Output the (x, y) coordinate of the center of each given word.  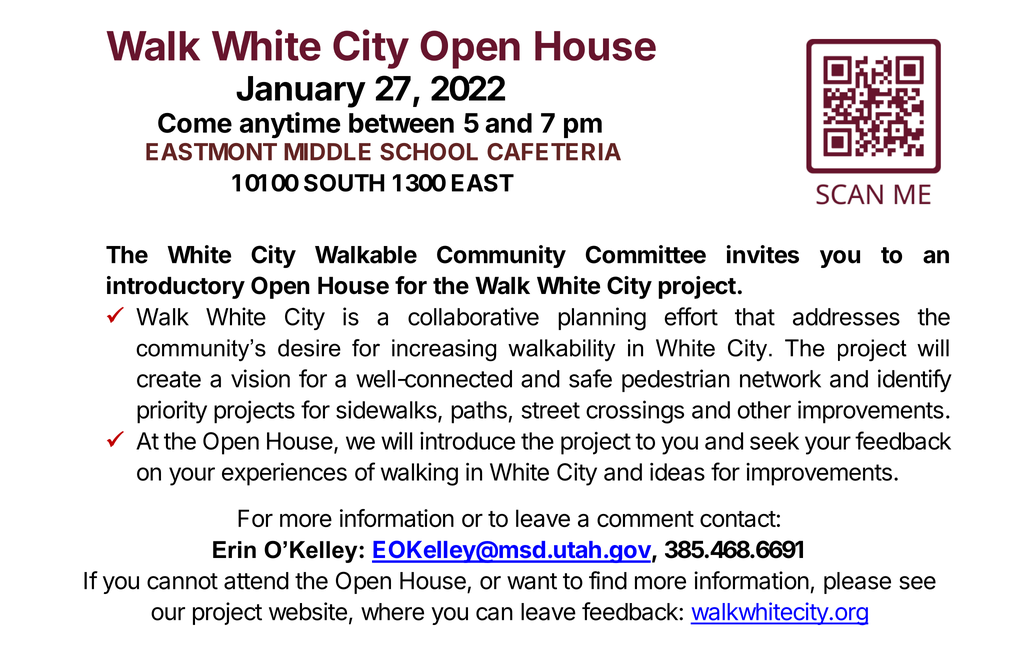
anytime (290, 125)
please (857, 583)
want (532, 581)
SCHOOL (429, 152)
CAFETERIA (554, 152)
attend (256, 581)
